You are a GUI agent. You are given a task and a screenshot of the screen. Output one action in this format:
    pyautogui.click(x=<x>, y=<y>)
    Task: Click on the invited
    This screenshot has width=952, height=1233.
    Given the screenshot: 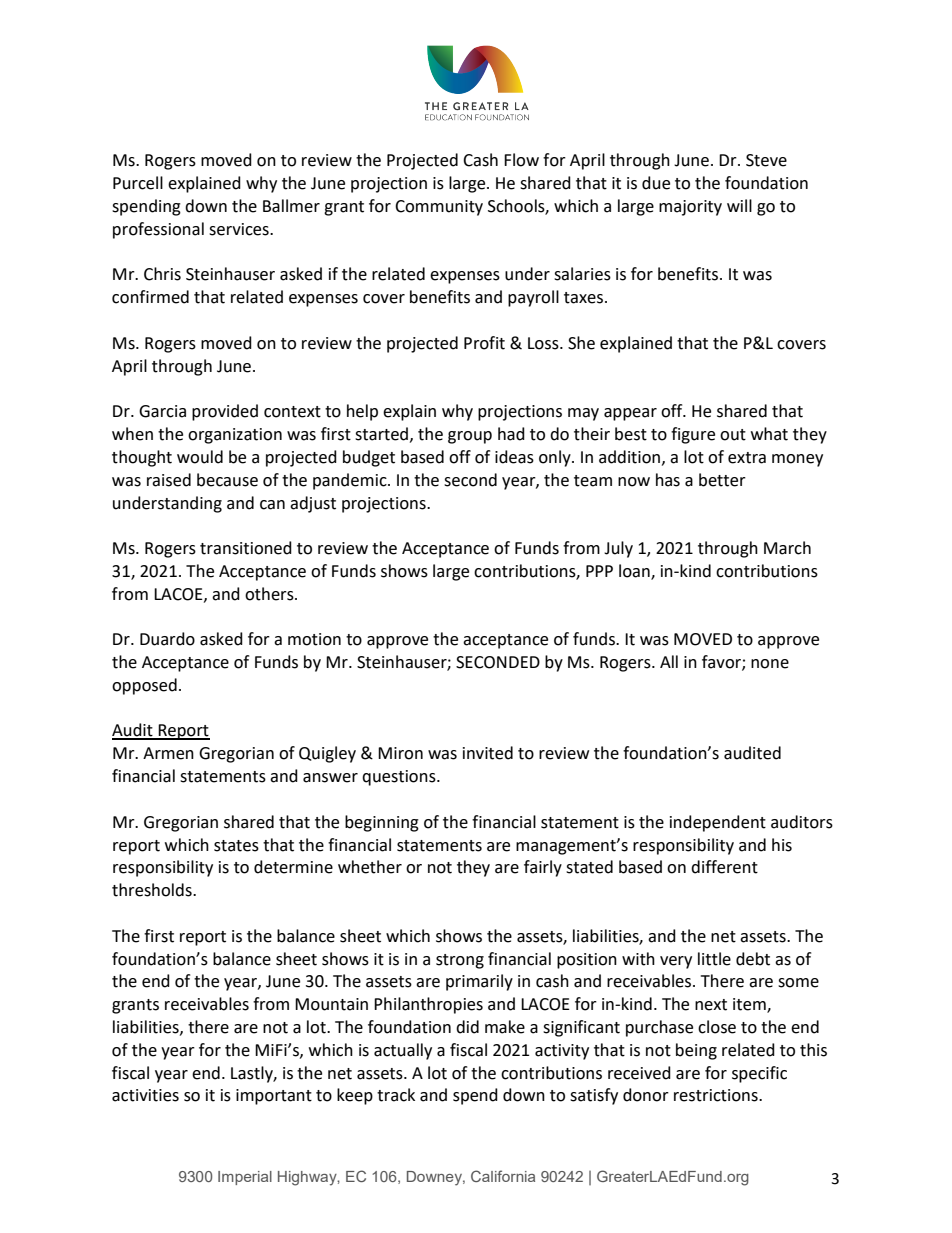 What is the action you would take?
    pyautogui.click(x=488, y=753)
